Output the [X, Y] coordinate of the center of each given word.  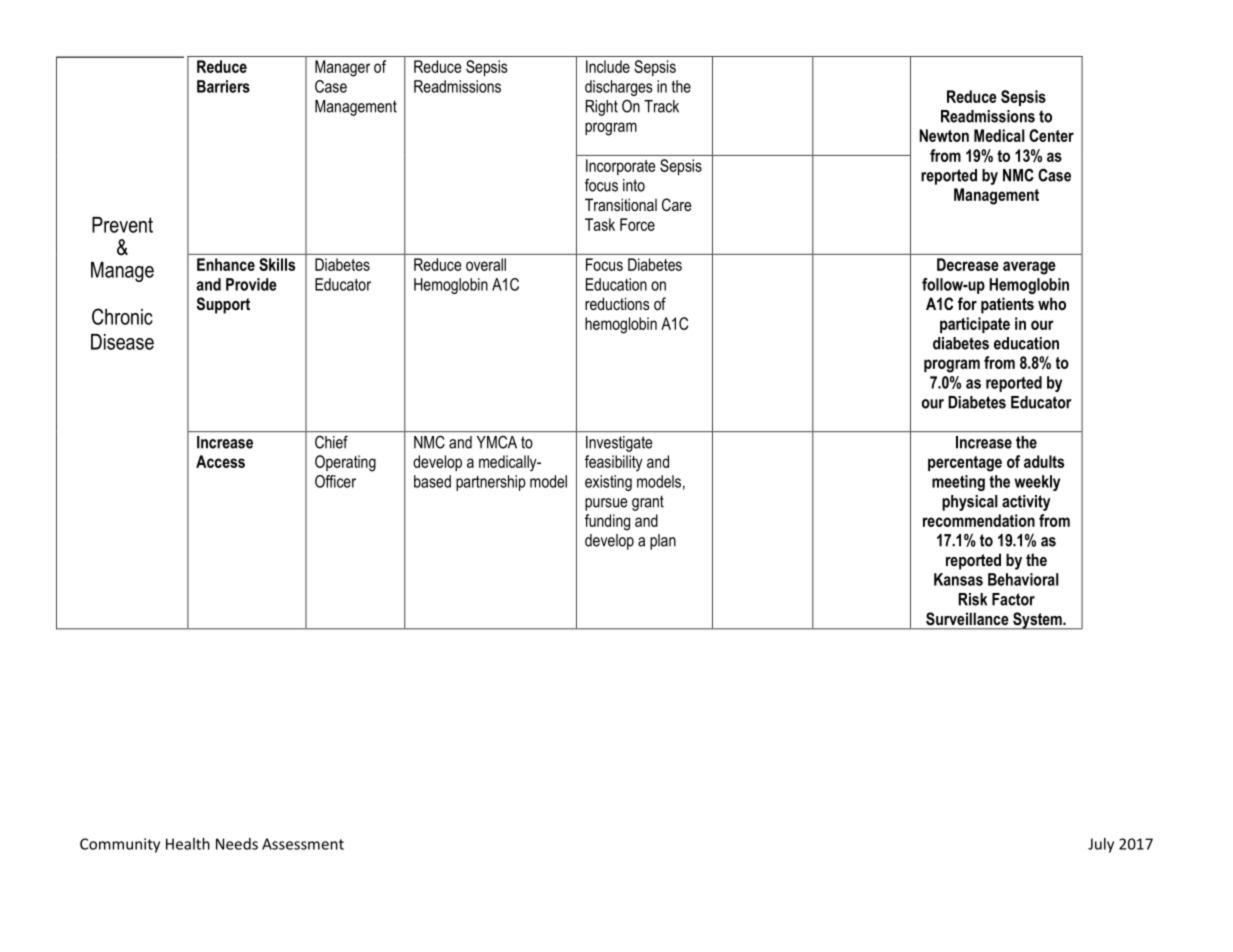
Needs [237, 844]
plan [663, 542]
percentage [965, 464]
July [1101, 845]
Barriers [223, 86]
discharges [618, 88]
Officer [335, 481]
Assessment [303, 844]
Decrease [968, 264]
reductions [617, 303]
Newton [944, 135]
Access [220, 461]
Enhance [226, 264]
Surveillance [967, 618]
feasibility [614, 463]
